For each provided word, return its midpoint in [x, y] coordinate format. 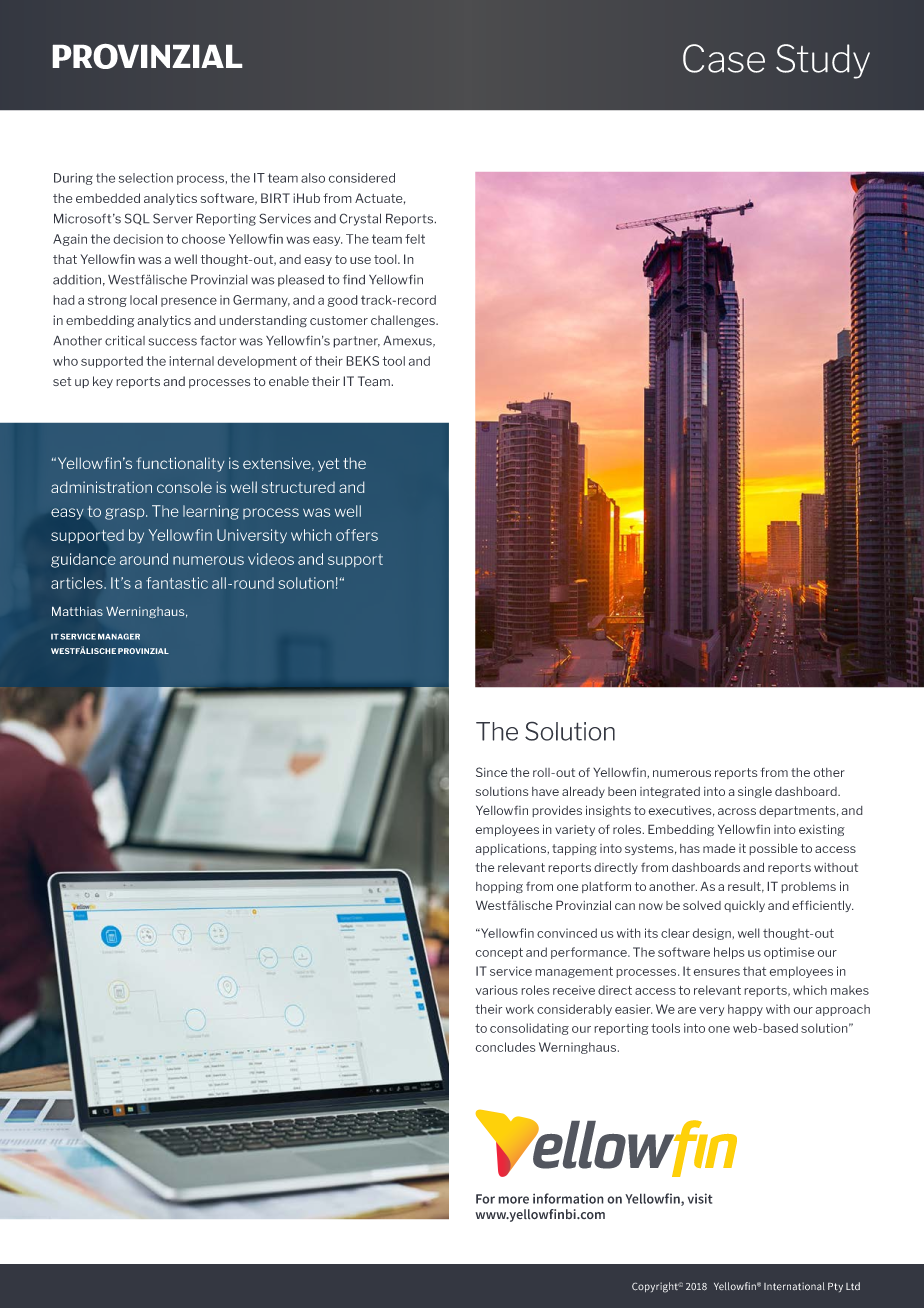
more [513, 1200]
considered [362, 178]
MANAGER [119, 636]
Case [724, 58]
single [755, 792]
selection [146, 178]
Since [492, 772]
